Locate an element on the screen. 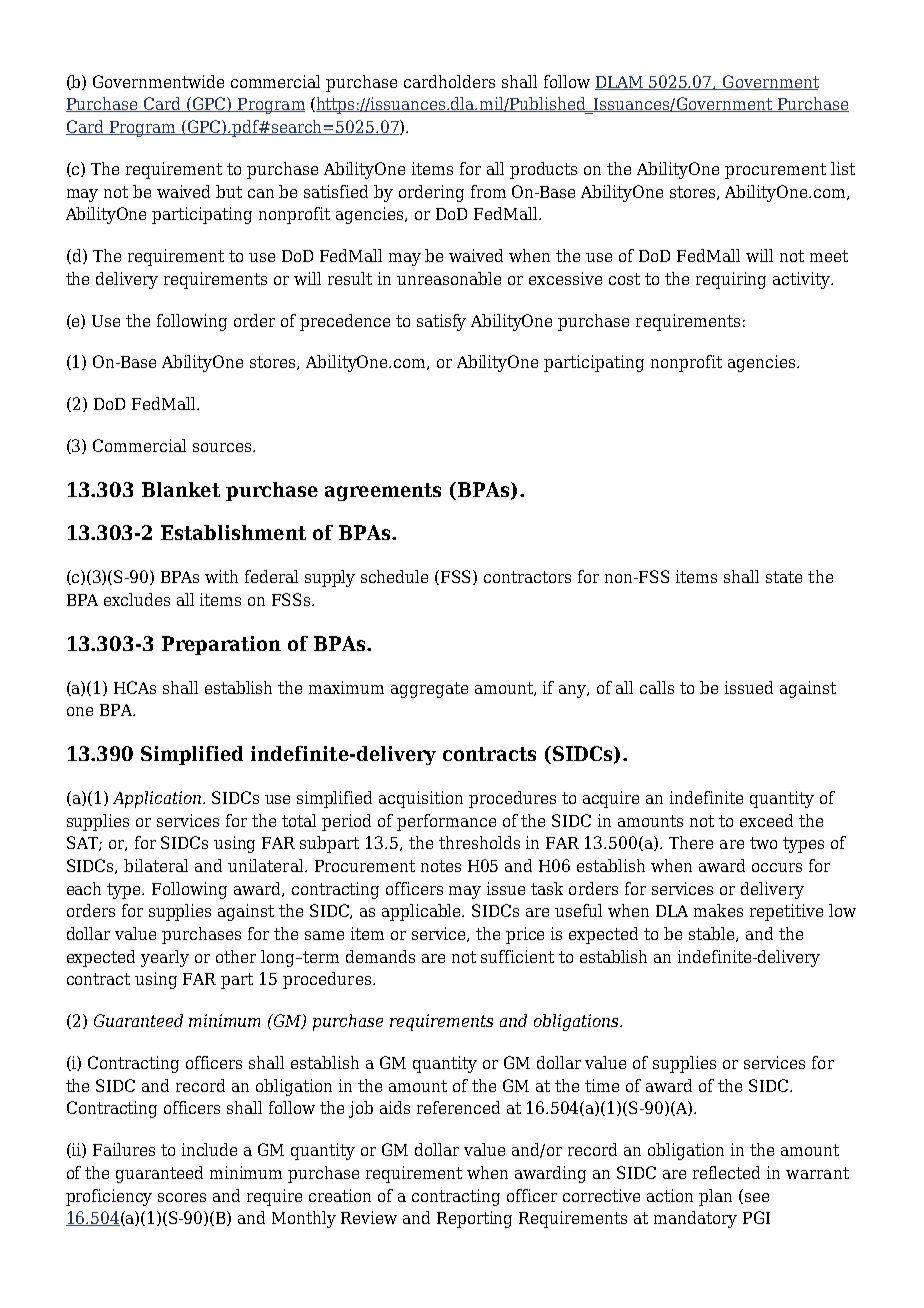 The height and width of the screenshot is (1308, 924). Preparation is located at coordinates (221, 645).
